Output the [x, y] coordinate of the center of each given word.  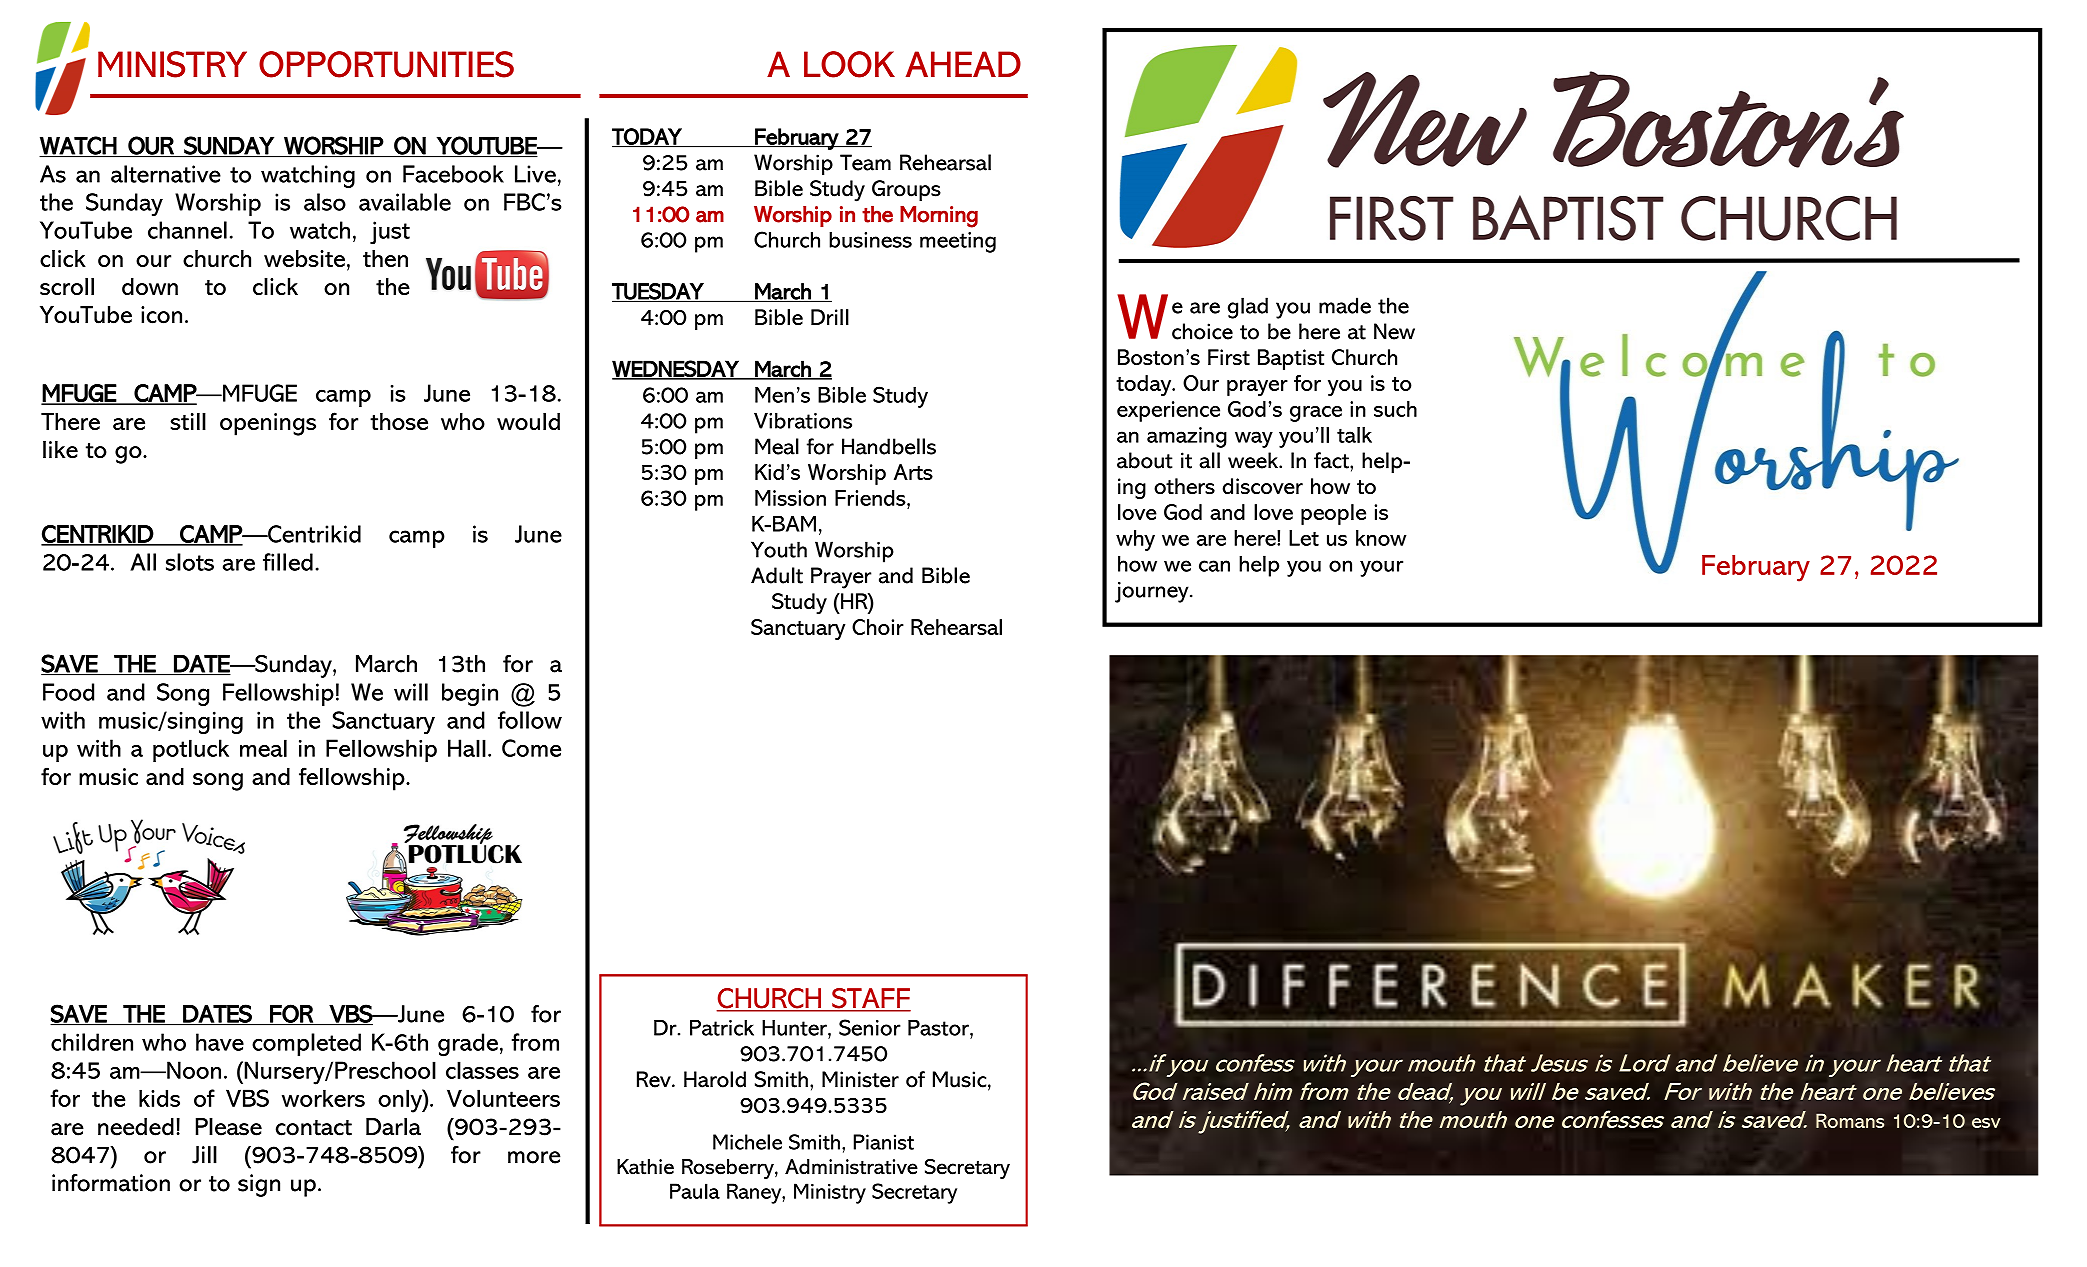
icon [161, 315]
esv [1986, 1123]
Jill [204, 1155]
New [1394, 331]
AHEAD [963, 64]
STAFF [870, 999]
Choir [878, 627]
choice [1202, 331]
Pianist [884, 1142]
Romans [1850, 1120]
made [1345, 305]
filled [288, 562]
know [1381, 538]
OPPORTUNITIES [386, 64]
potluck [191, 750]
